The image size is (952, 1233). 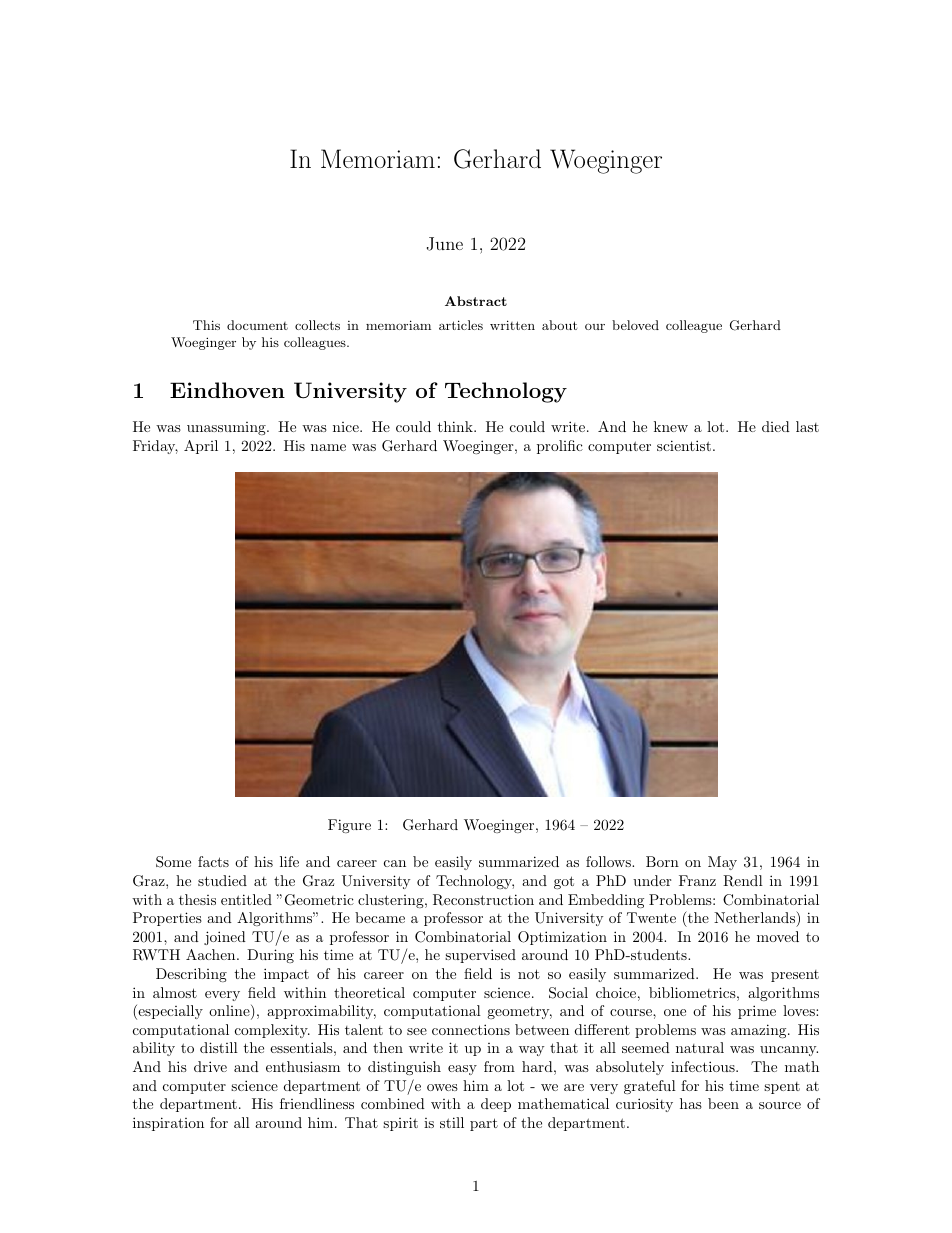 What do you see at coordinates (257, 325) in the screenshot?
I see `document` at bounding box center [257, 325].
